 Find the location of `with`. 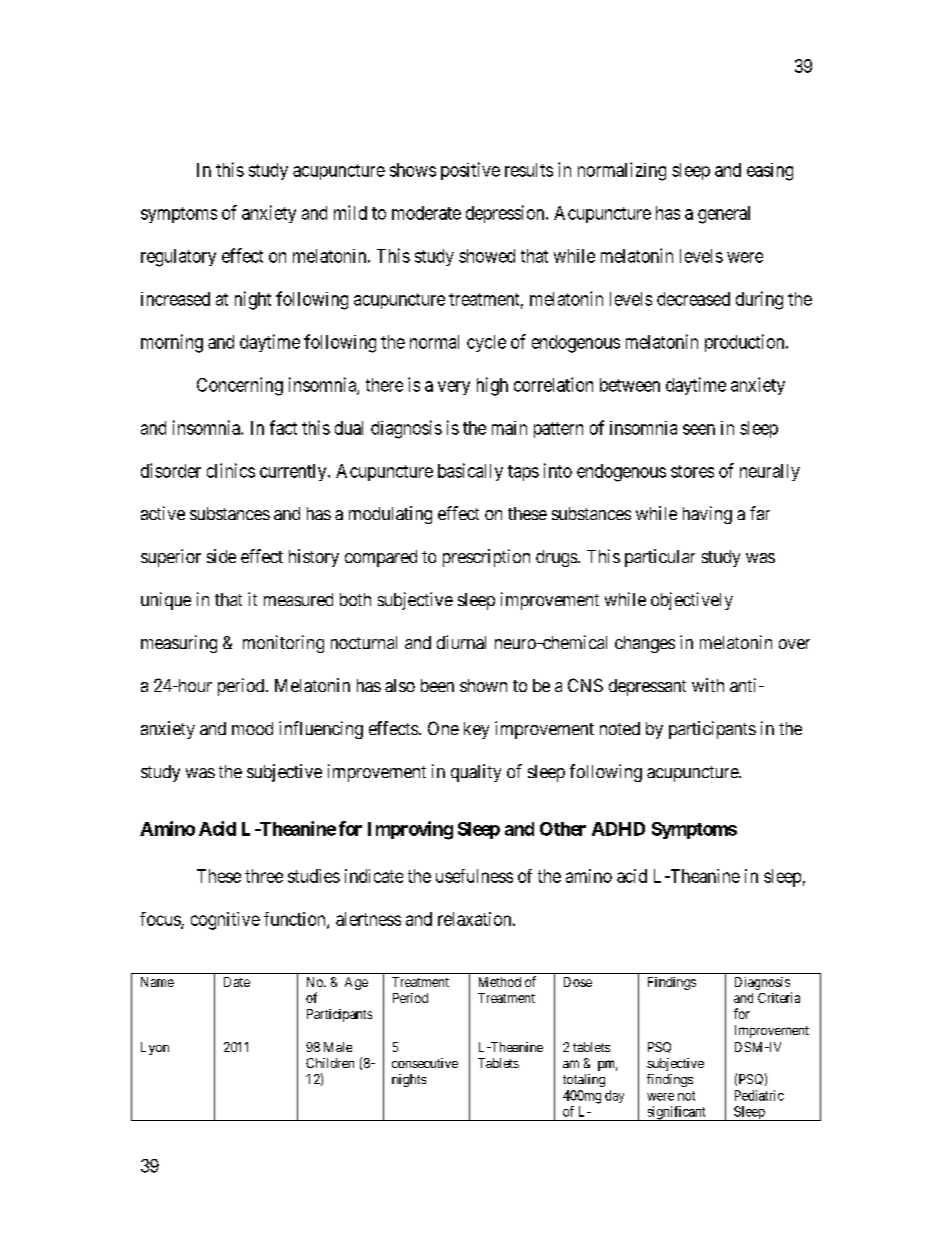

with is located at coordinates (708, 685).
